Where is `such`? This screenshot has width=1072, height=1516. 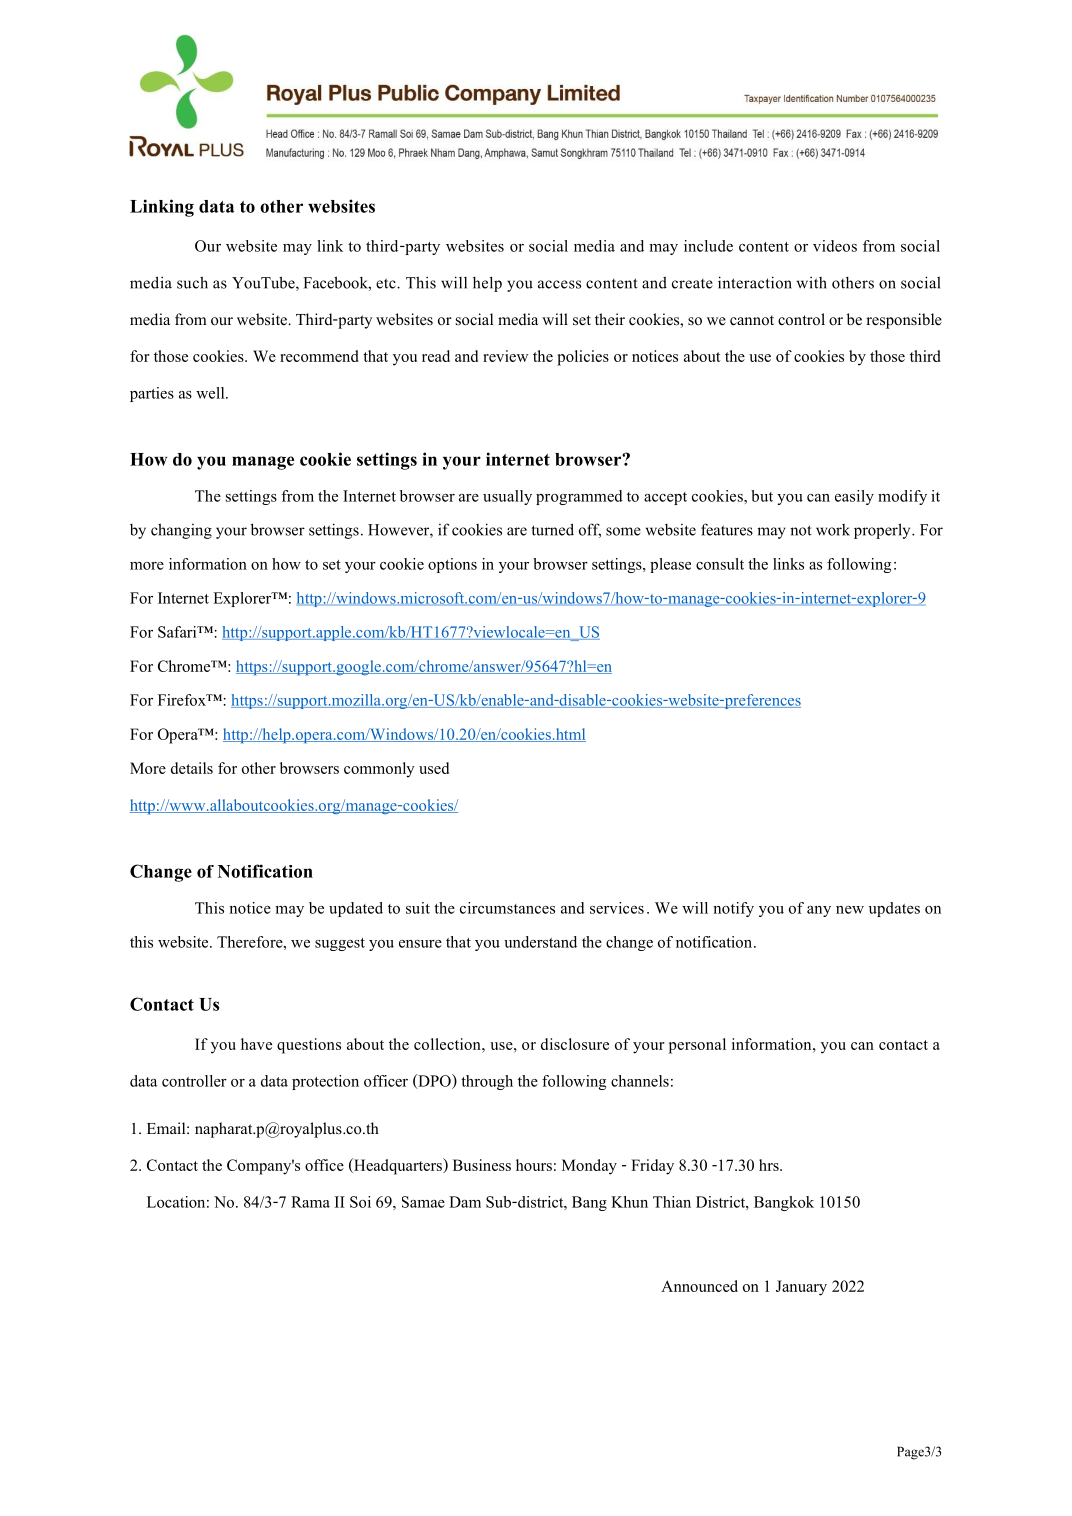
such is located at coordinates (192, 282).
